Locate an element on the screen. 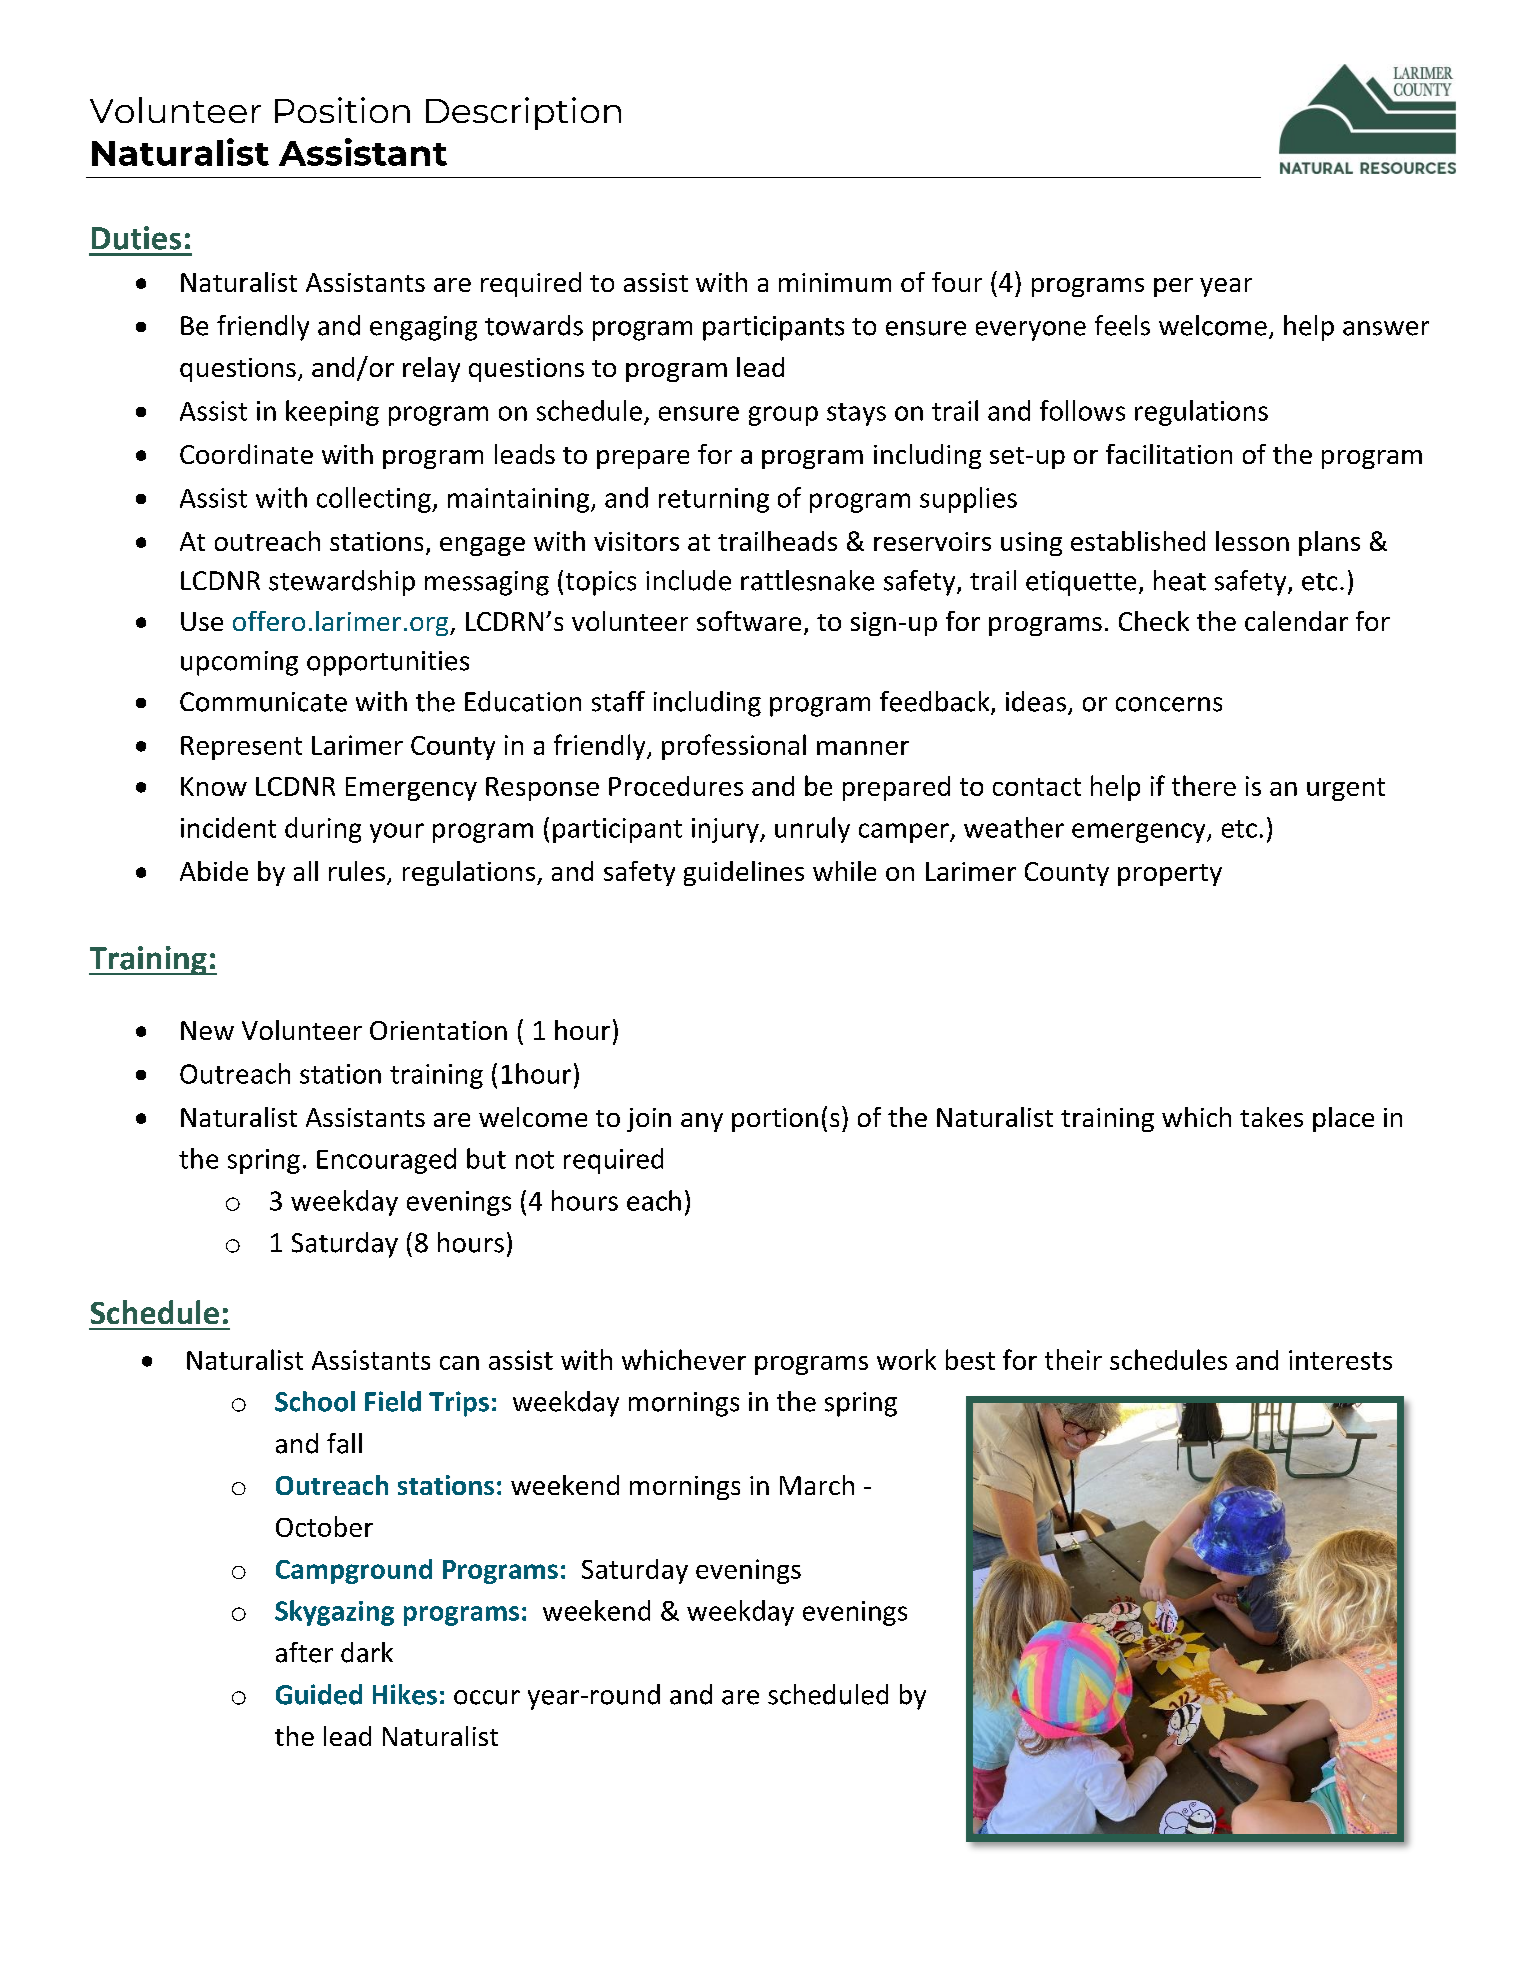 Image resolution: width=1521 pixels, height=1968 pixels. guidelines is located at coordinates (744, 873).
